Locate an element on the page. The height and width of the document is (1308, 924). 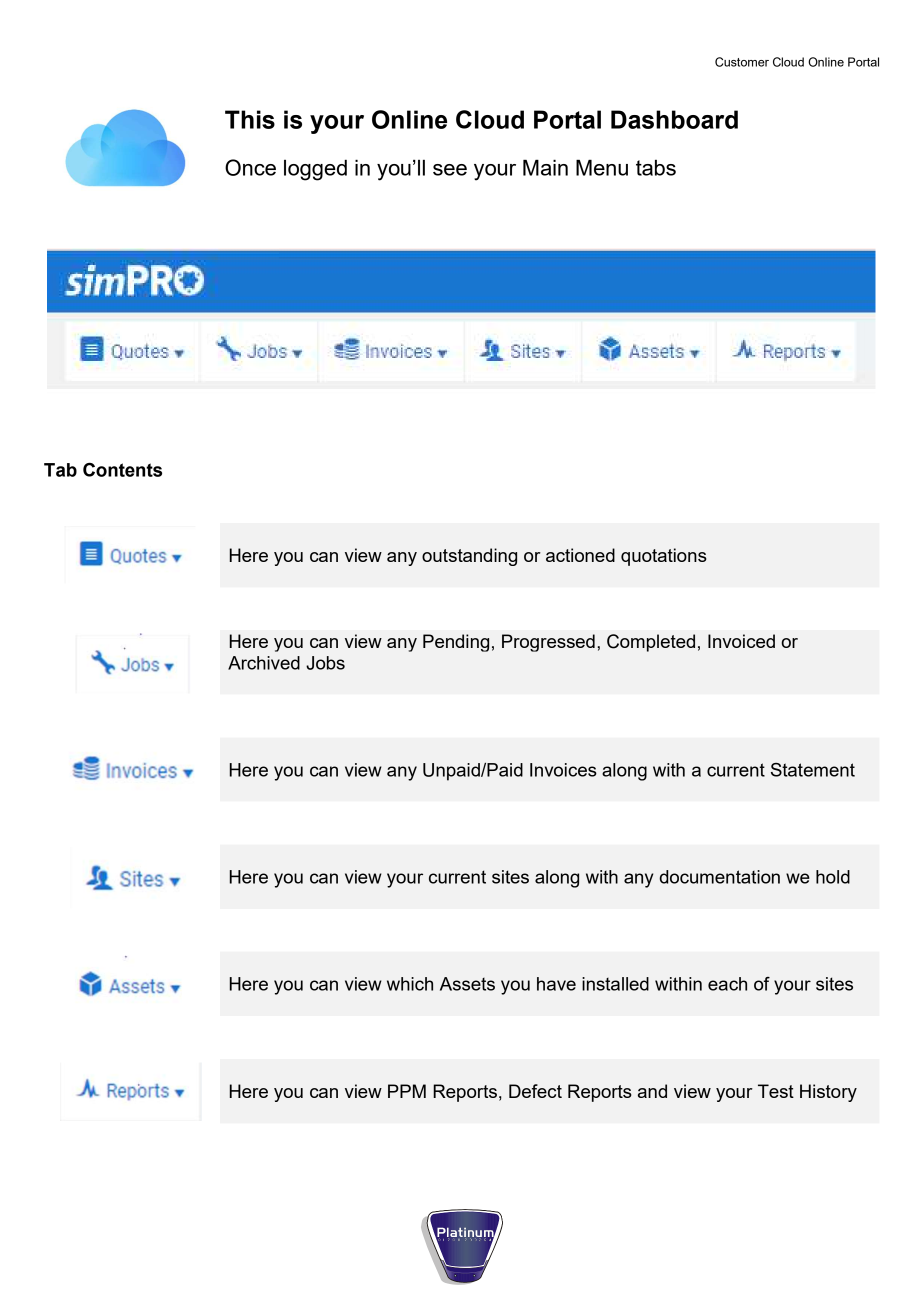
This is located at coordinates (250, 119).
